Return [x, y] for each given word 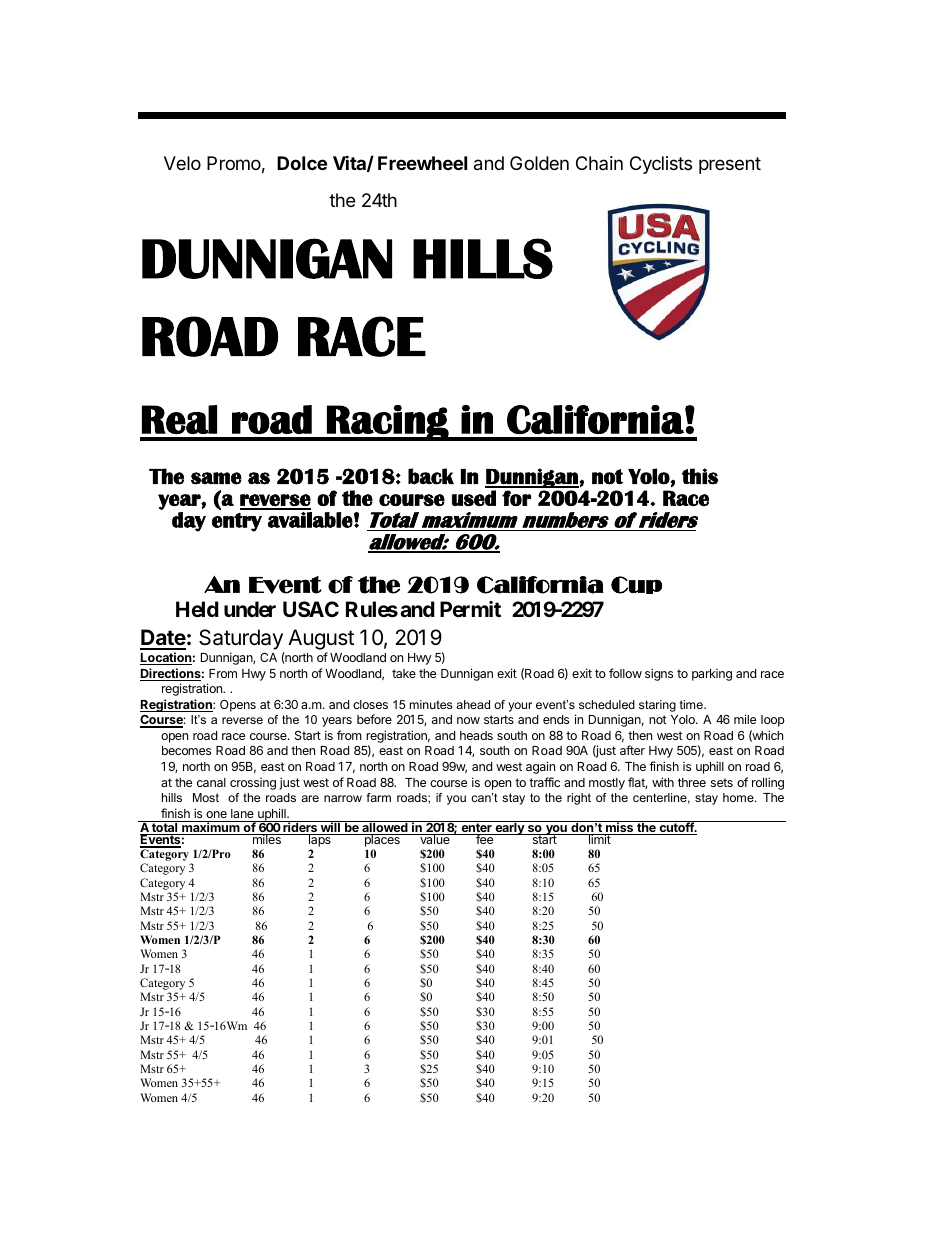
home [739, 797]
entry [237, 522]
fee [484, 839]
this [700, 476]
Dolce [302, 163]
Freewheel [422, 163]
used [474, 498]
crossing [253, 784]
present [730, 165]
